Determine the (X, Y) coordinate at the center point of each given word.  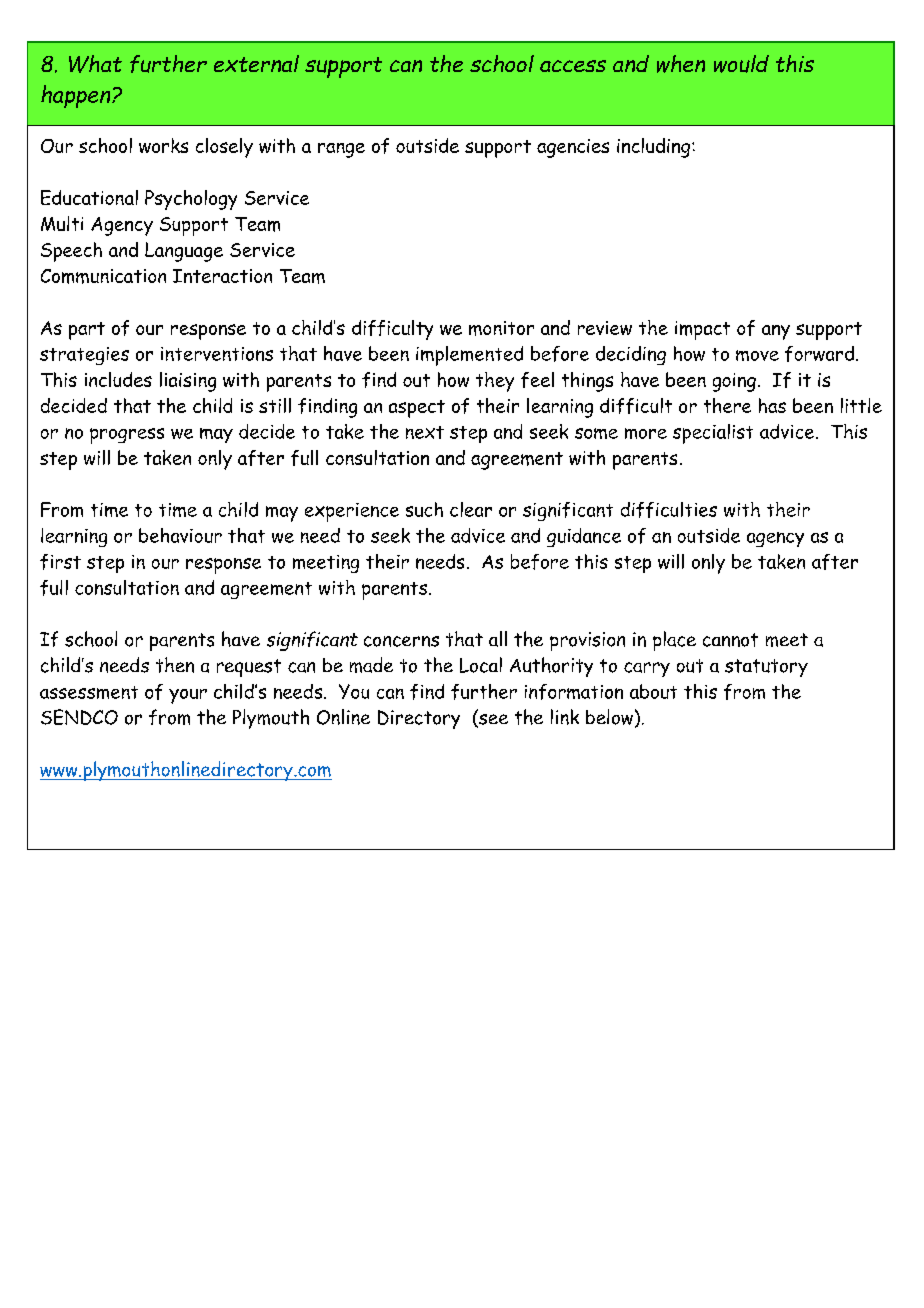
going (734, 382)
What (95, 64)
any (776, 332)
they (495, 382)
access (573, 66)
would (741, 64)
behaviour (180, 535)
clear (471, 509)
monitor (501, 328)
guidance (584, 537)
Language (184, 252)
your (188, 696)
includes (118, 379)
